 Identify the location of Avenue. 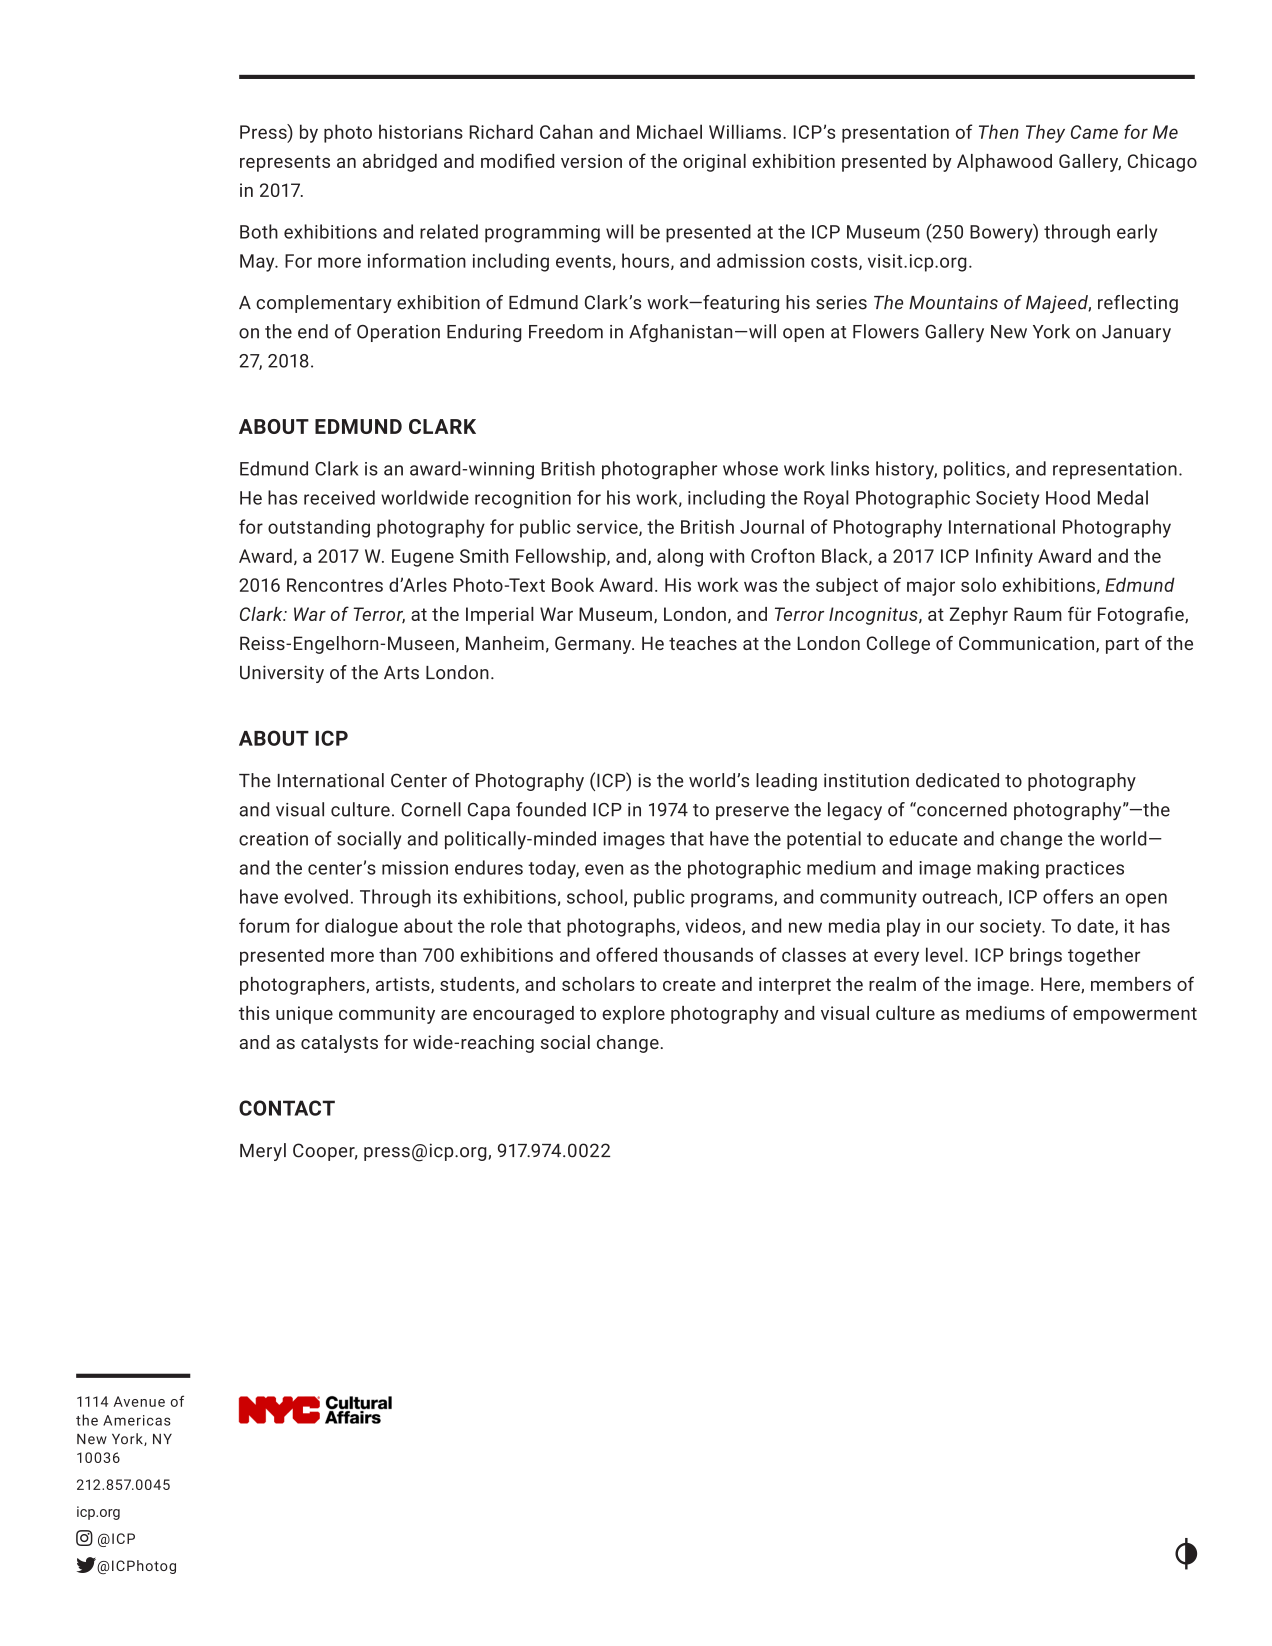
(139, 1401).
